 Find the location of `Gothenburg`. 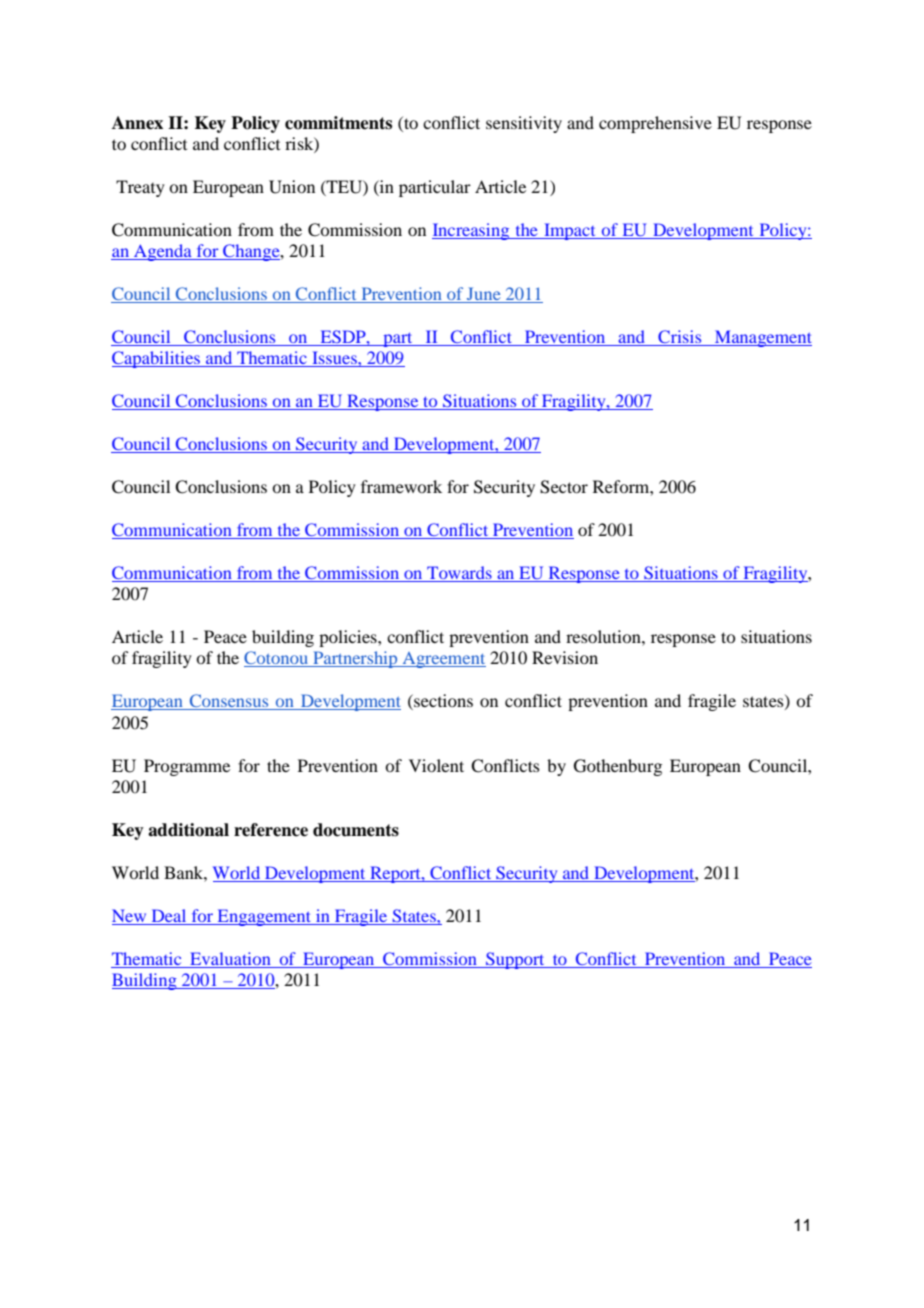

Gothenburg is located at coordinates (618, 767).
